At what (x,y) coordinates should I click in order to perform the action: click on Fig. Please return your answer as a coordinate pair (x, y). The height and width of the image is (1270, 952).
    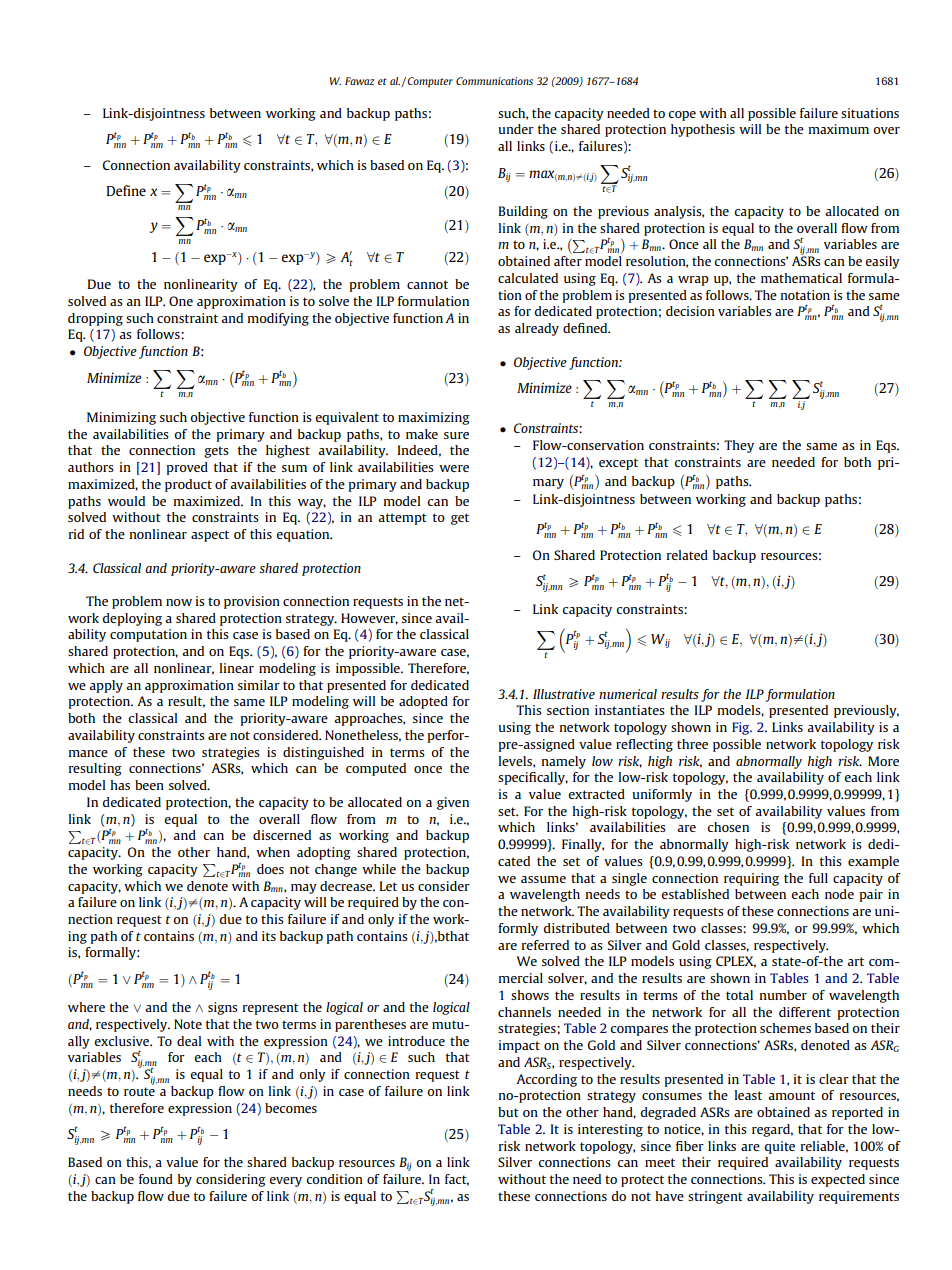
    Looking at the image, I should click on (742, 728).
